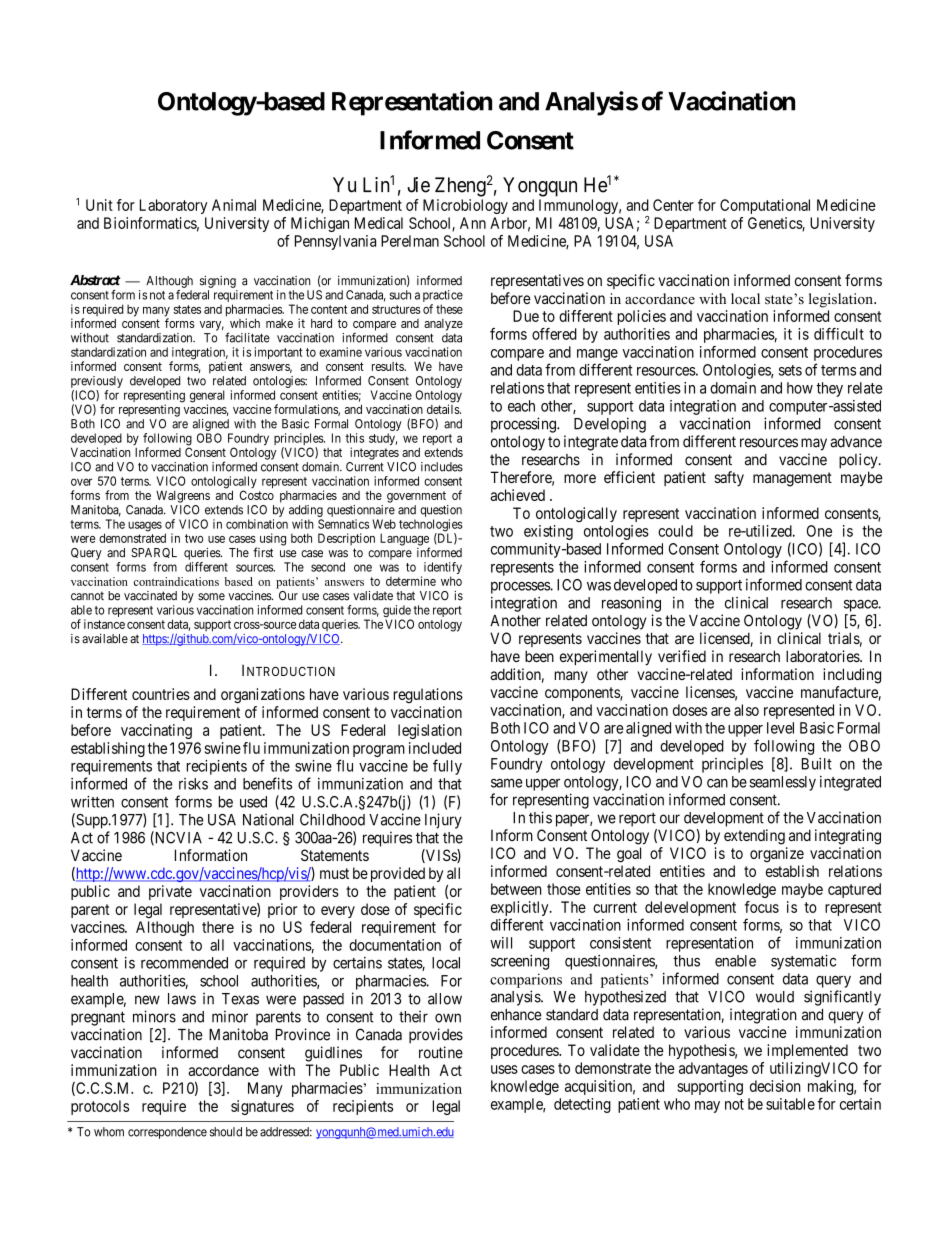 This image has height=1233, width=952. What do you see at coordinates (775, 1086) in the image?
I see `decision` at bounding box center [775, 1086].
